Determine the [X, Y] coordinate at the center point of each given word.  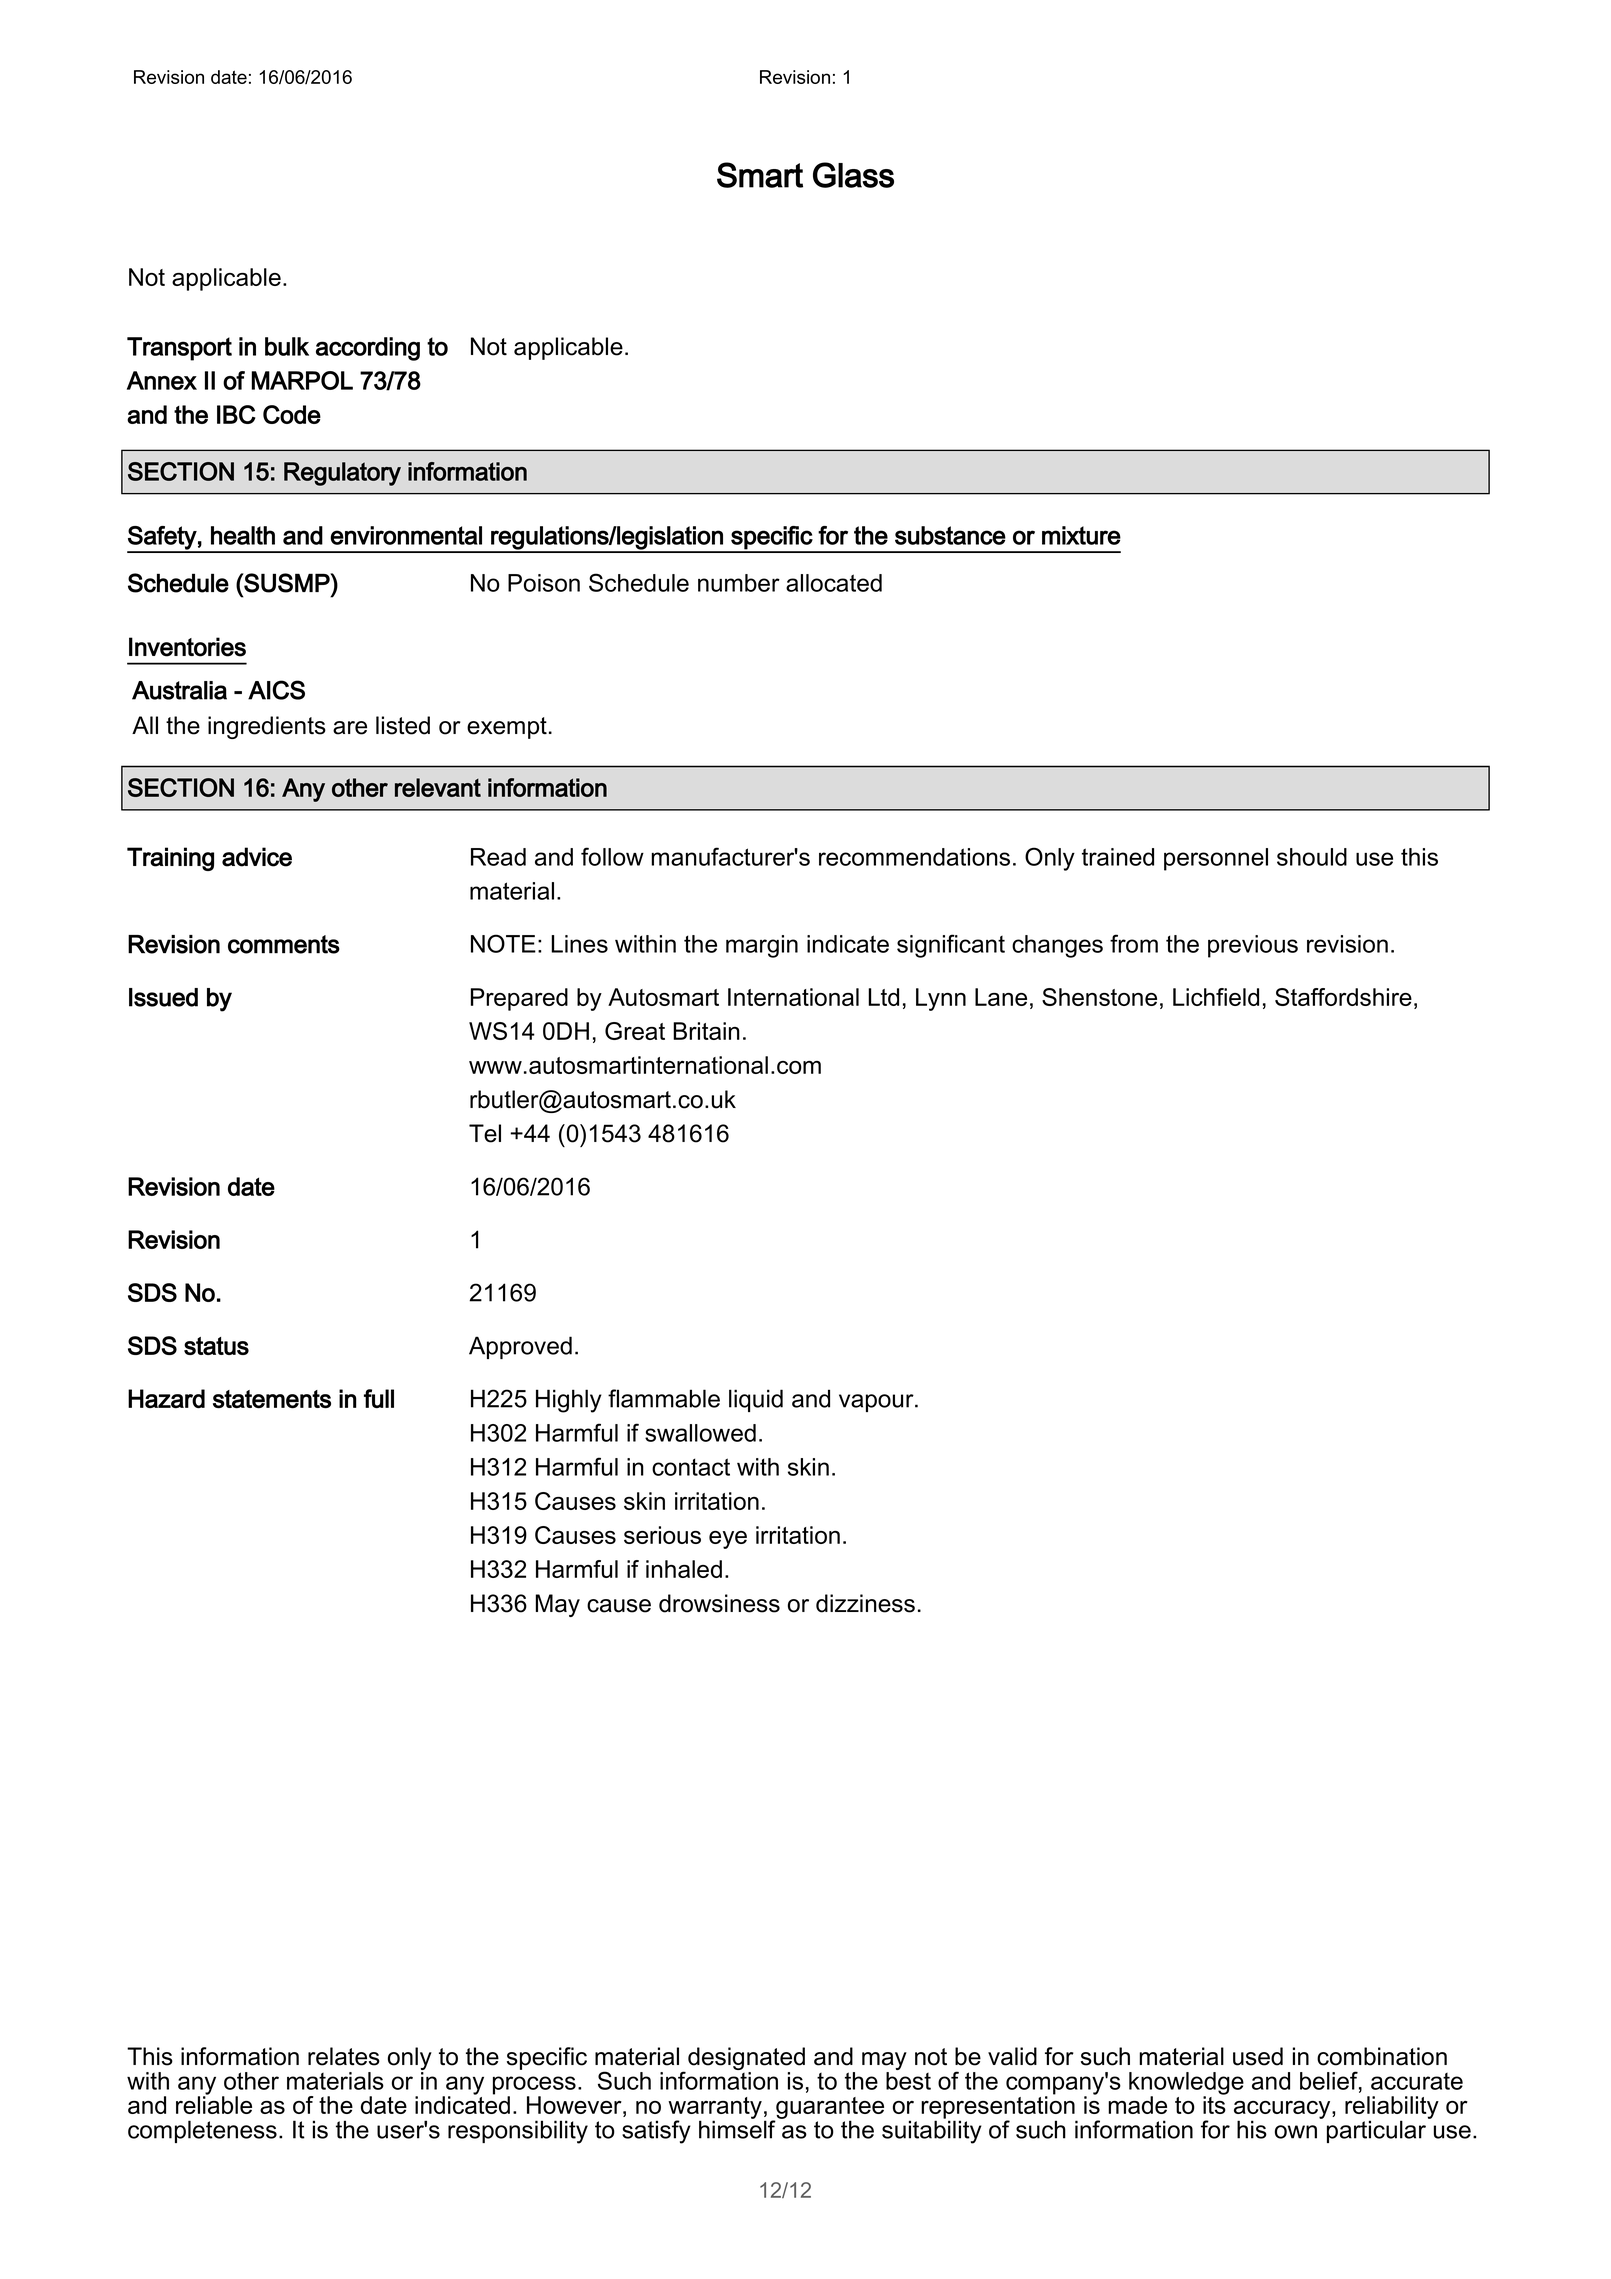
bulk [287, 346]
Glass [853, 175]
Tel [485, 1133]
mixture [1081, 535]
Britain [706, 1031]
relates [344, 2056]
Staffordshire [1343, 997]
